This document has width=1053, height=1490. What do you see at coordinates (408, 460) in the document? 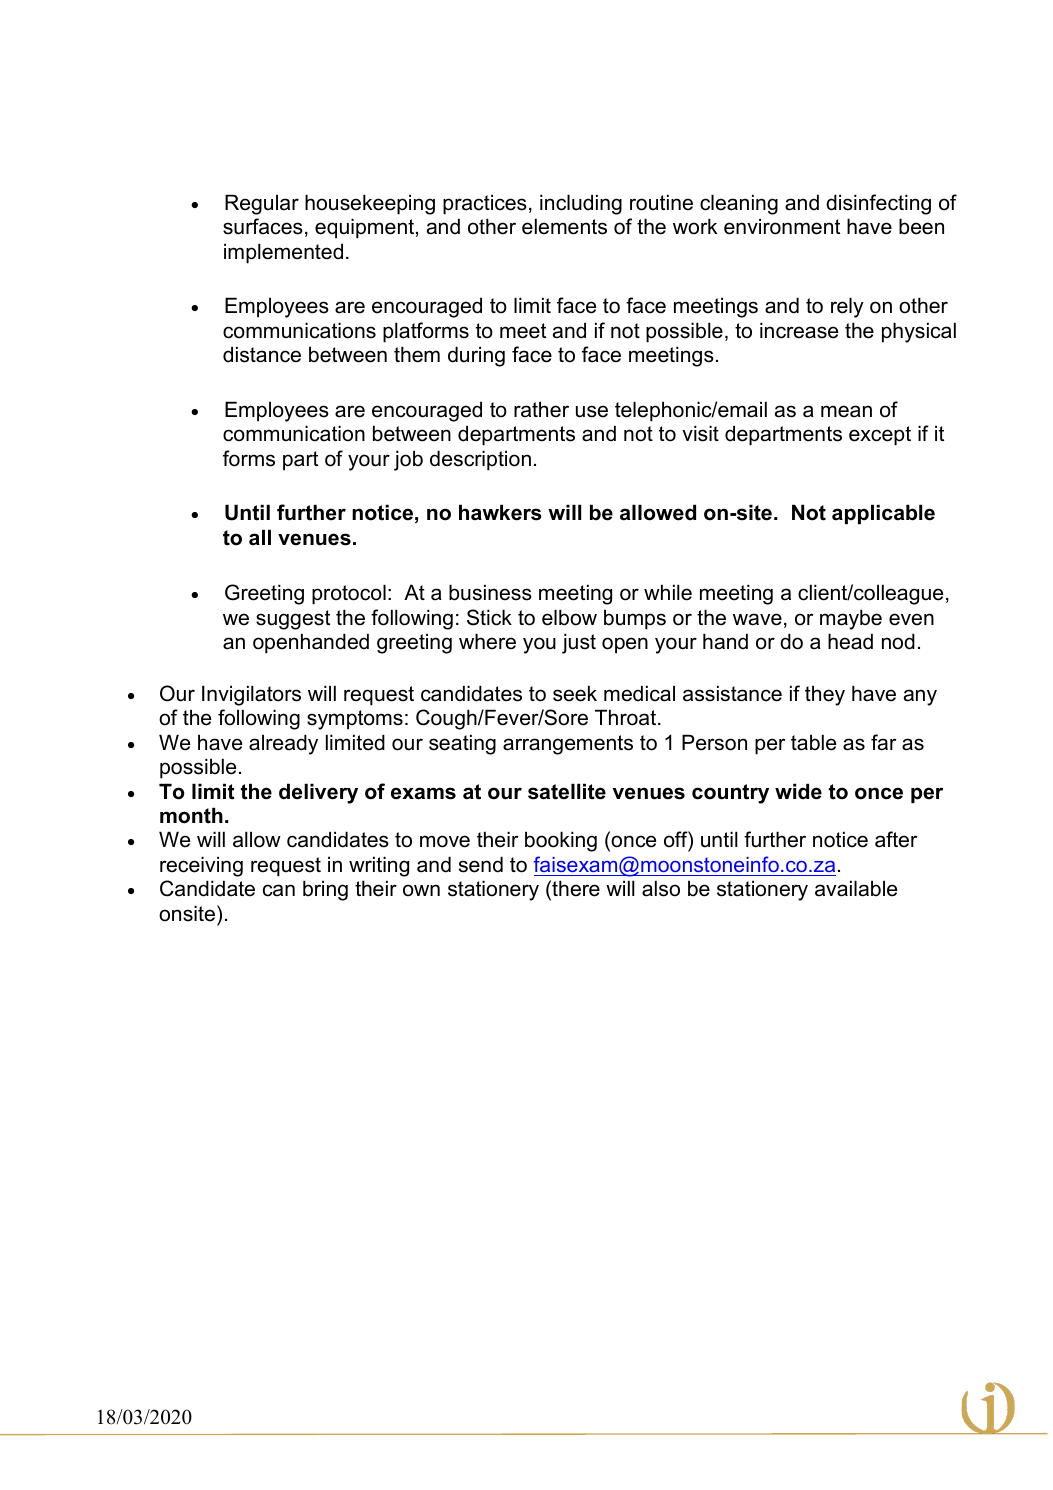
I see `job` at bounding box center [408, 460].
